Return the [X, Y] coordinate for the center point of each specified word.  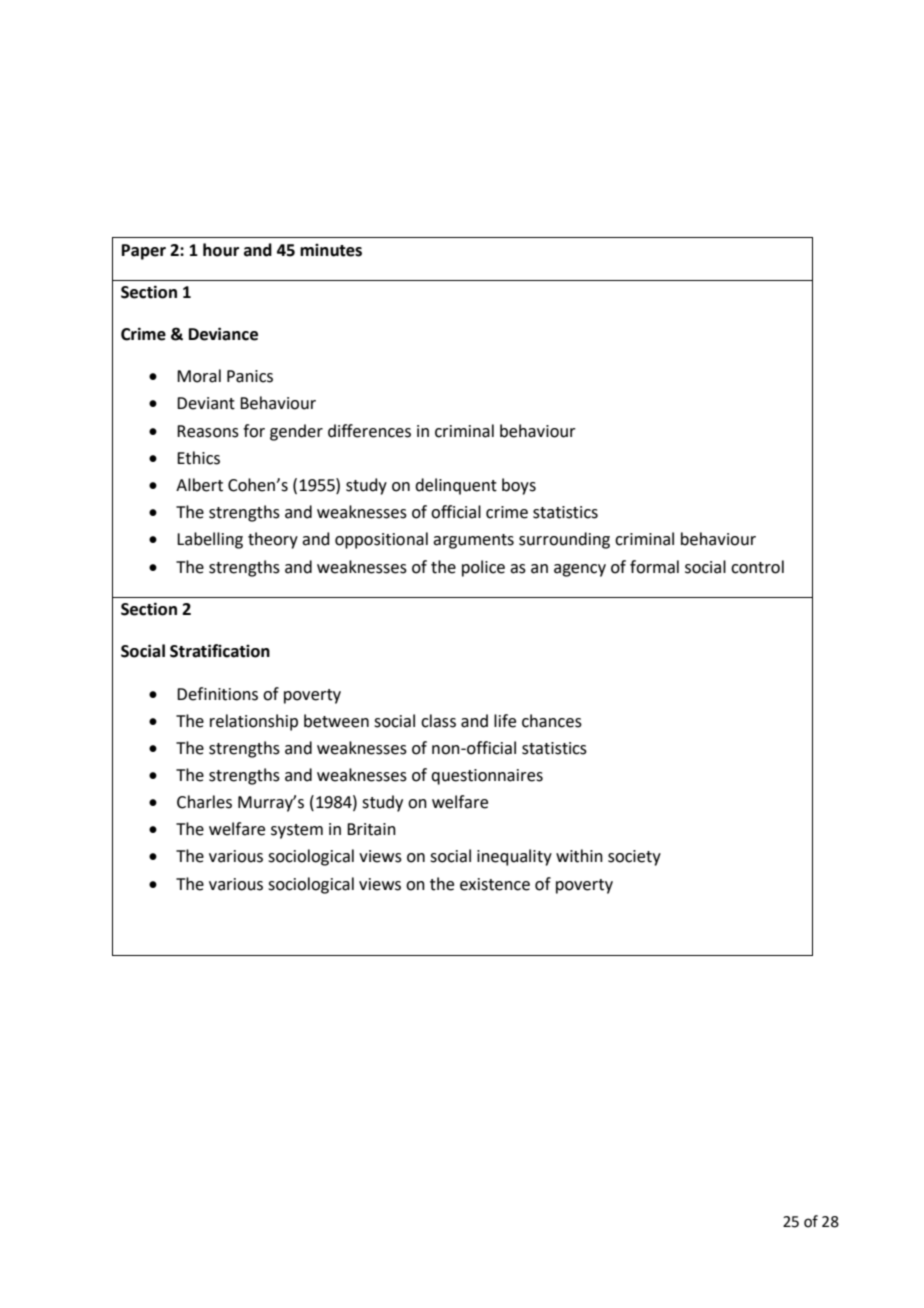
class [438, 721]
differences [369, 431]
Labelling [210, 540]
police [483, 568]
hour [221, 250]
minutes [331, 250]
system [297, 831]
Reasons [208, 431]
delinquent [456, 486]
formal [654, 567]
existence [495, 884]
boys [519, 486]
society [634, 858]
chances [552, 721]
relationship [254, 722]
